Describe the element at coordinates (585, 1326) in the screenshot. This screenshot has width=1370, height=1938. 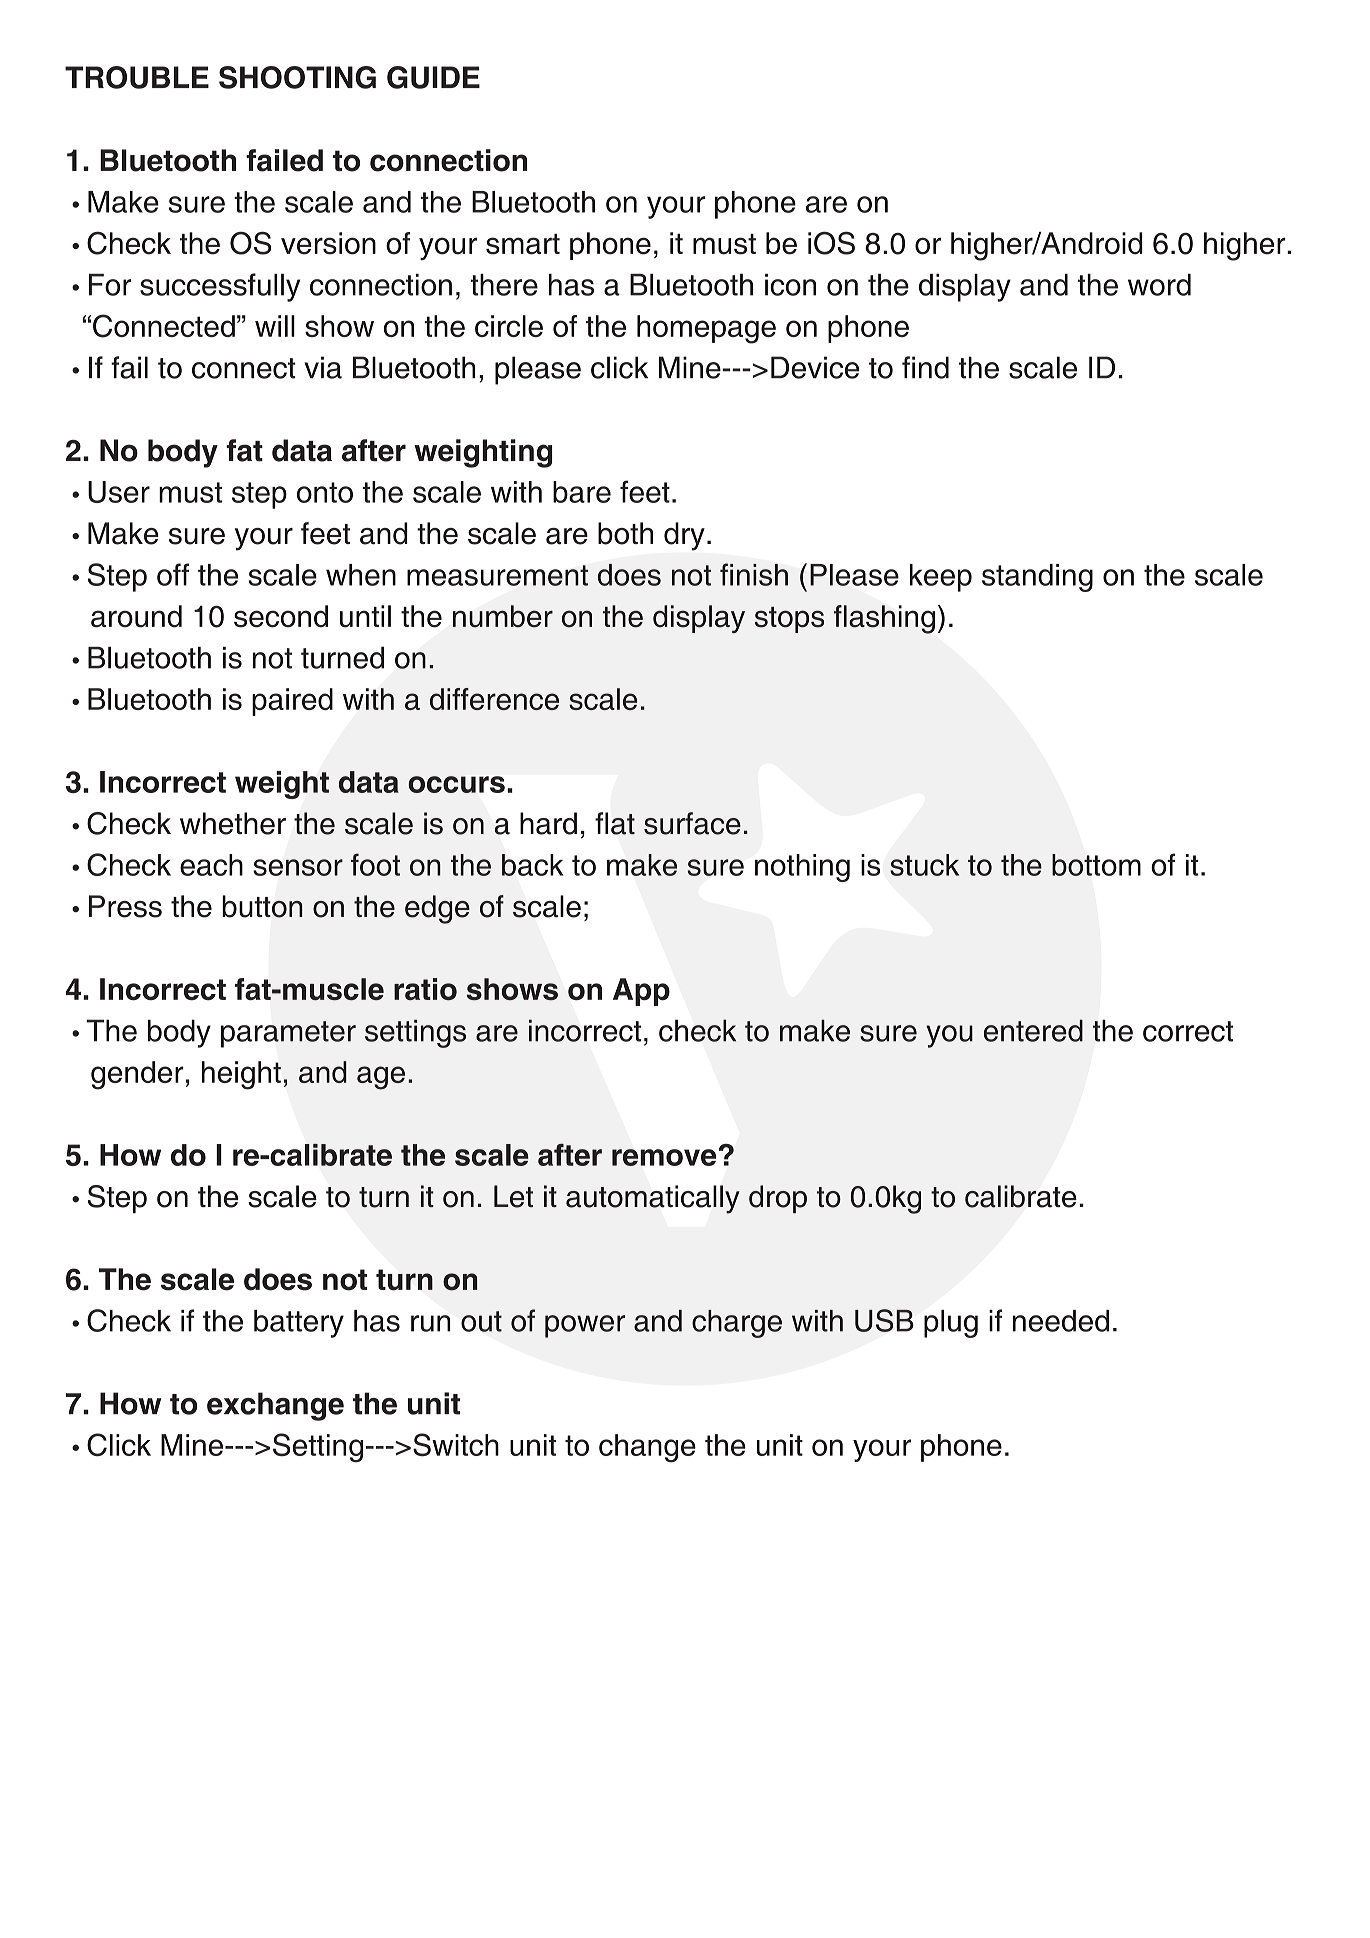
I see `power` at that location.
